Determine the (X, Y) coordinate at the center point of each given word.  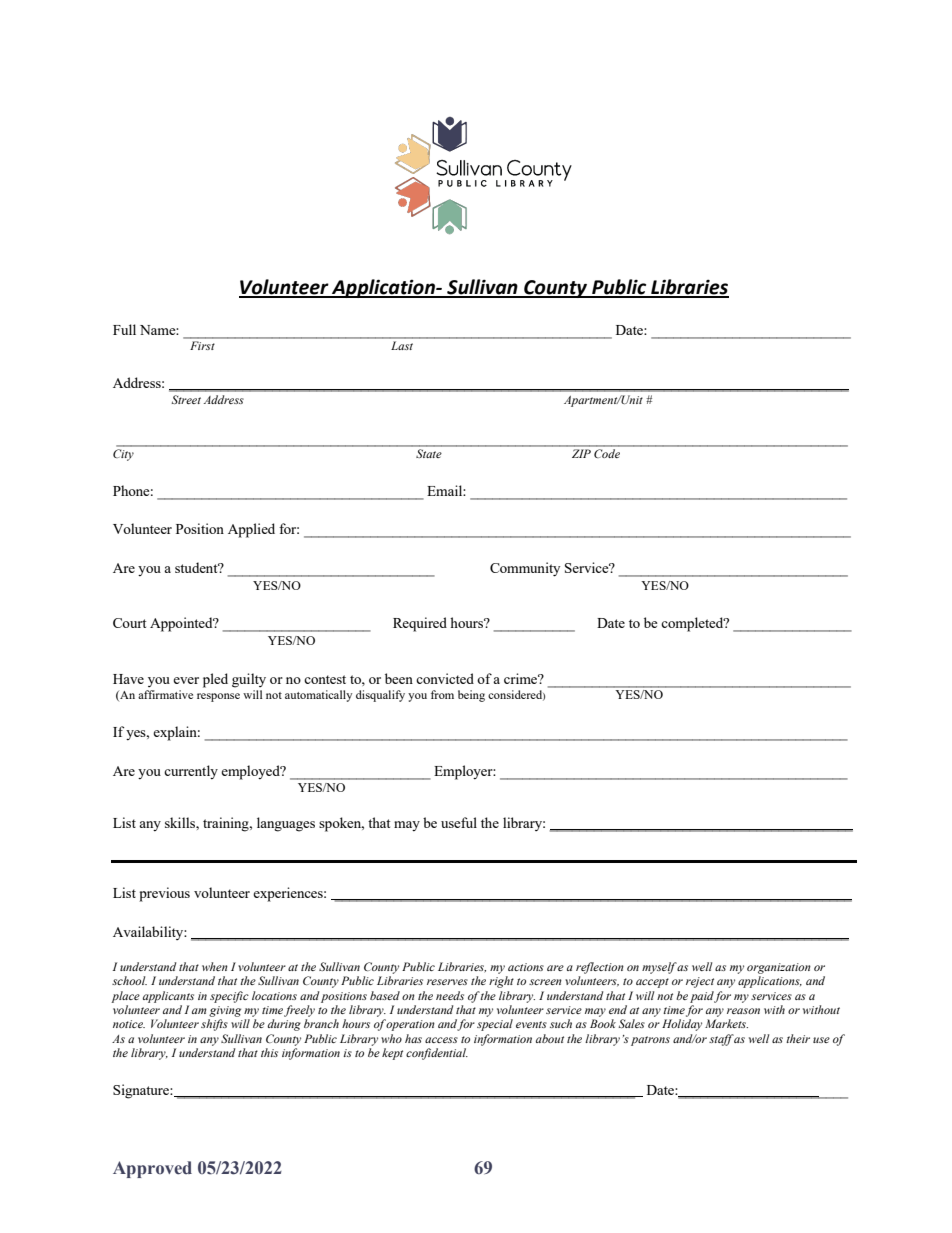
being (471, 696)
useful (459, 822)
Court (129, 623)
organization (779, 968)
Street (186, 399)
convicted (445, 678)
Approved (152, 1169)
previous (164, 894)
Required (420, 624)
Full (124, 329)
